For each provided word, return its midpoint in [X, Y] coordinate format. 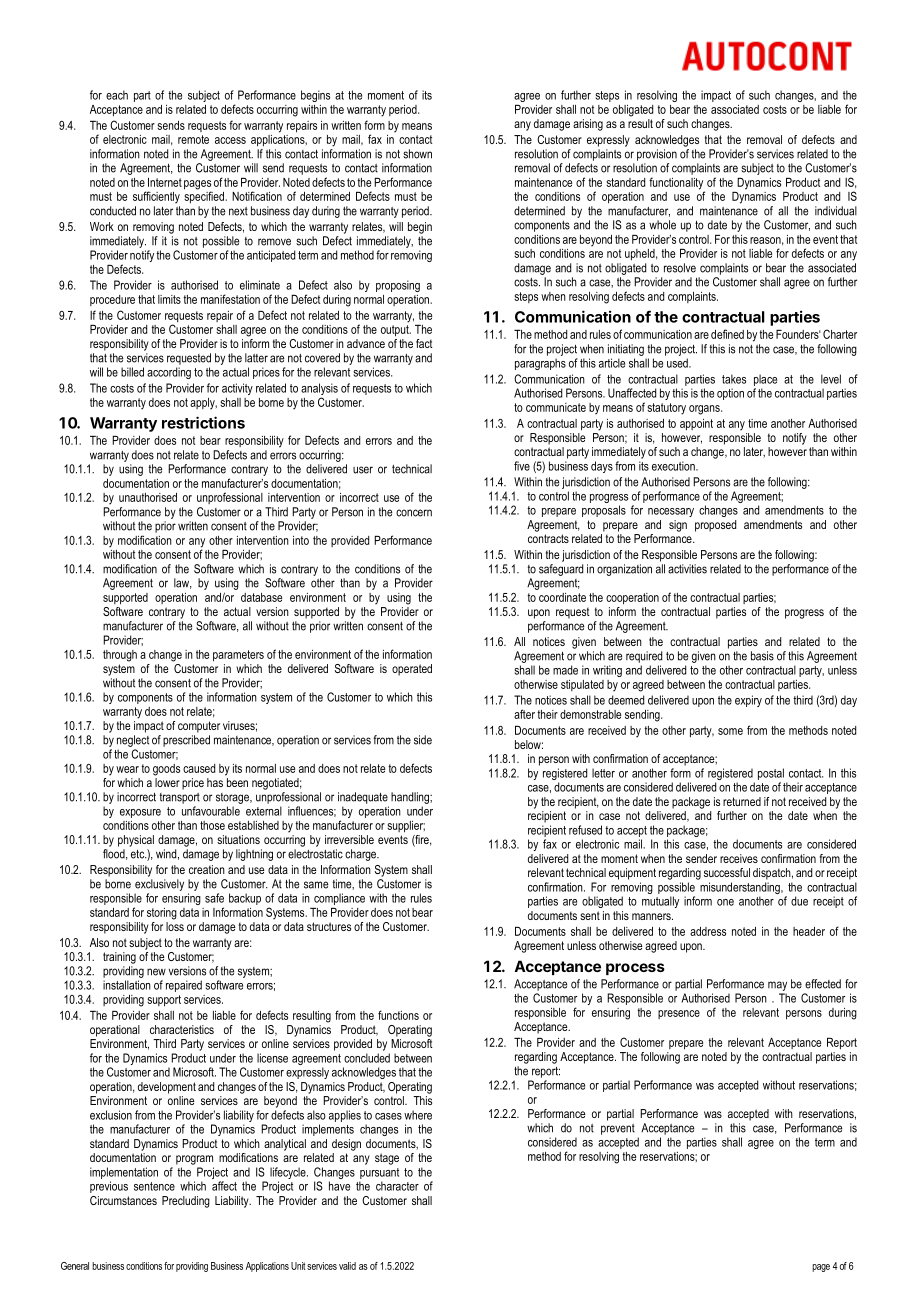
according [169, 373]
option [730, 394]
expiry [748, 701]
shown [417, 154]
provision [657, 155]
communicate [556, 407]
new [156, 972]
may [777, 986]
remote [193, 139]
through [120, 656]
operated [412, 670]
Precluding [186, 1202]
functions [398, 1015]
